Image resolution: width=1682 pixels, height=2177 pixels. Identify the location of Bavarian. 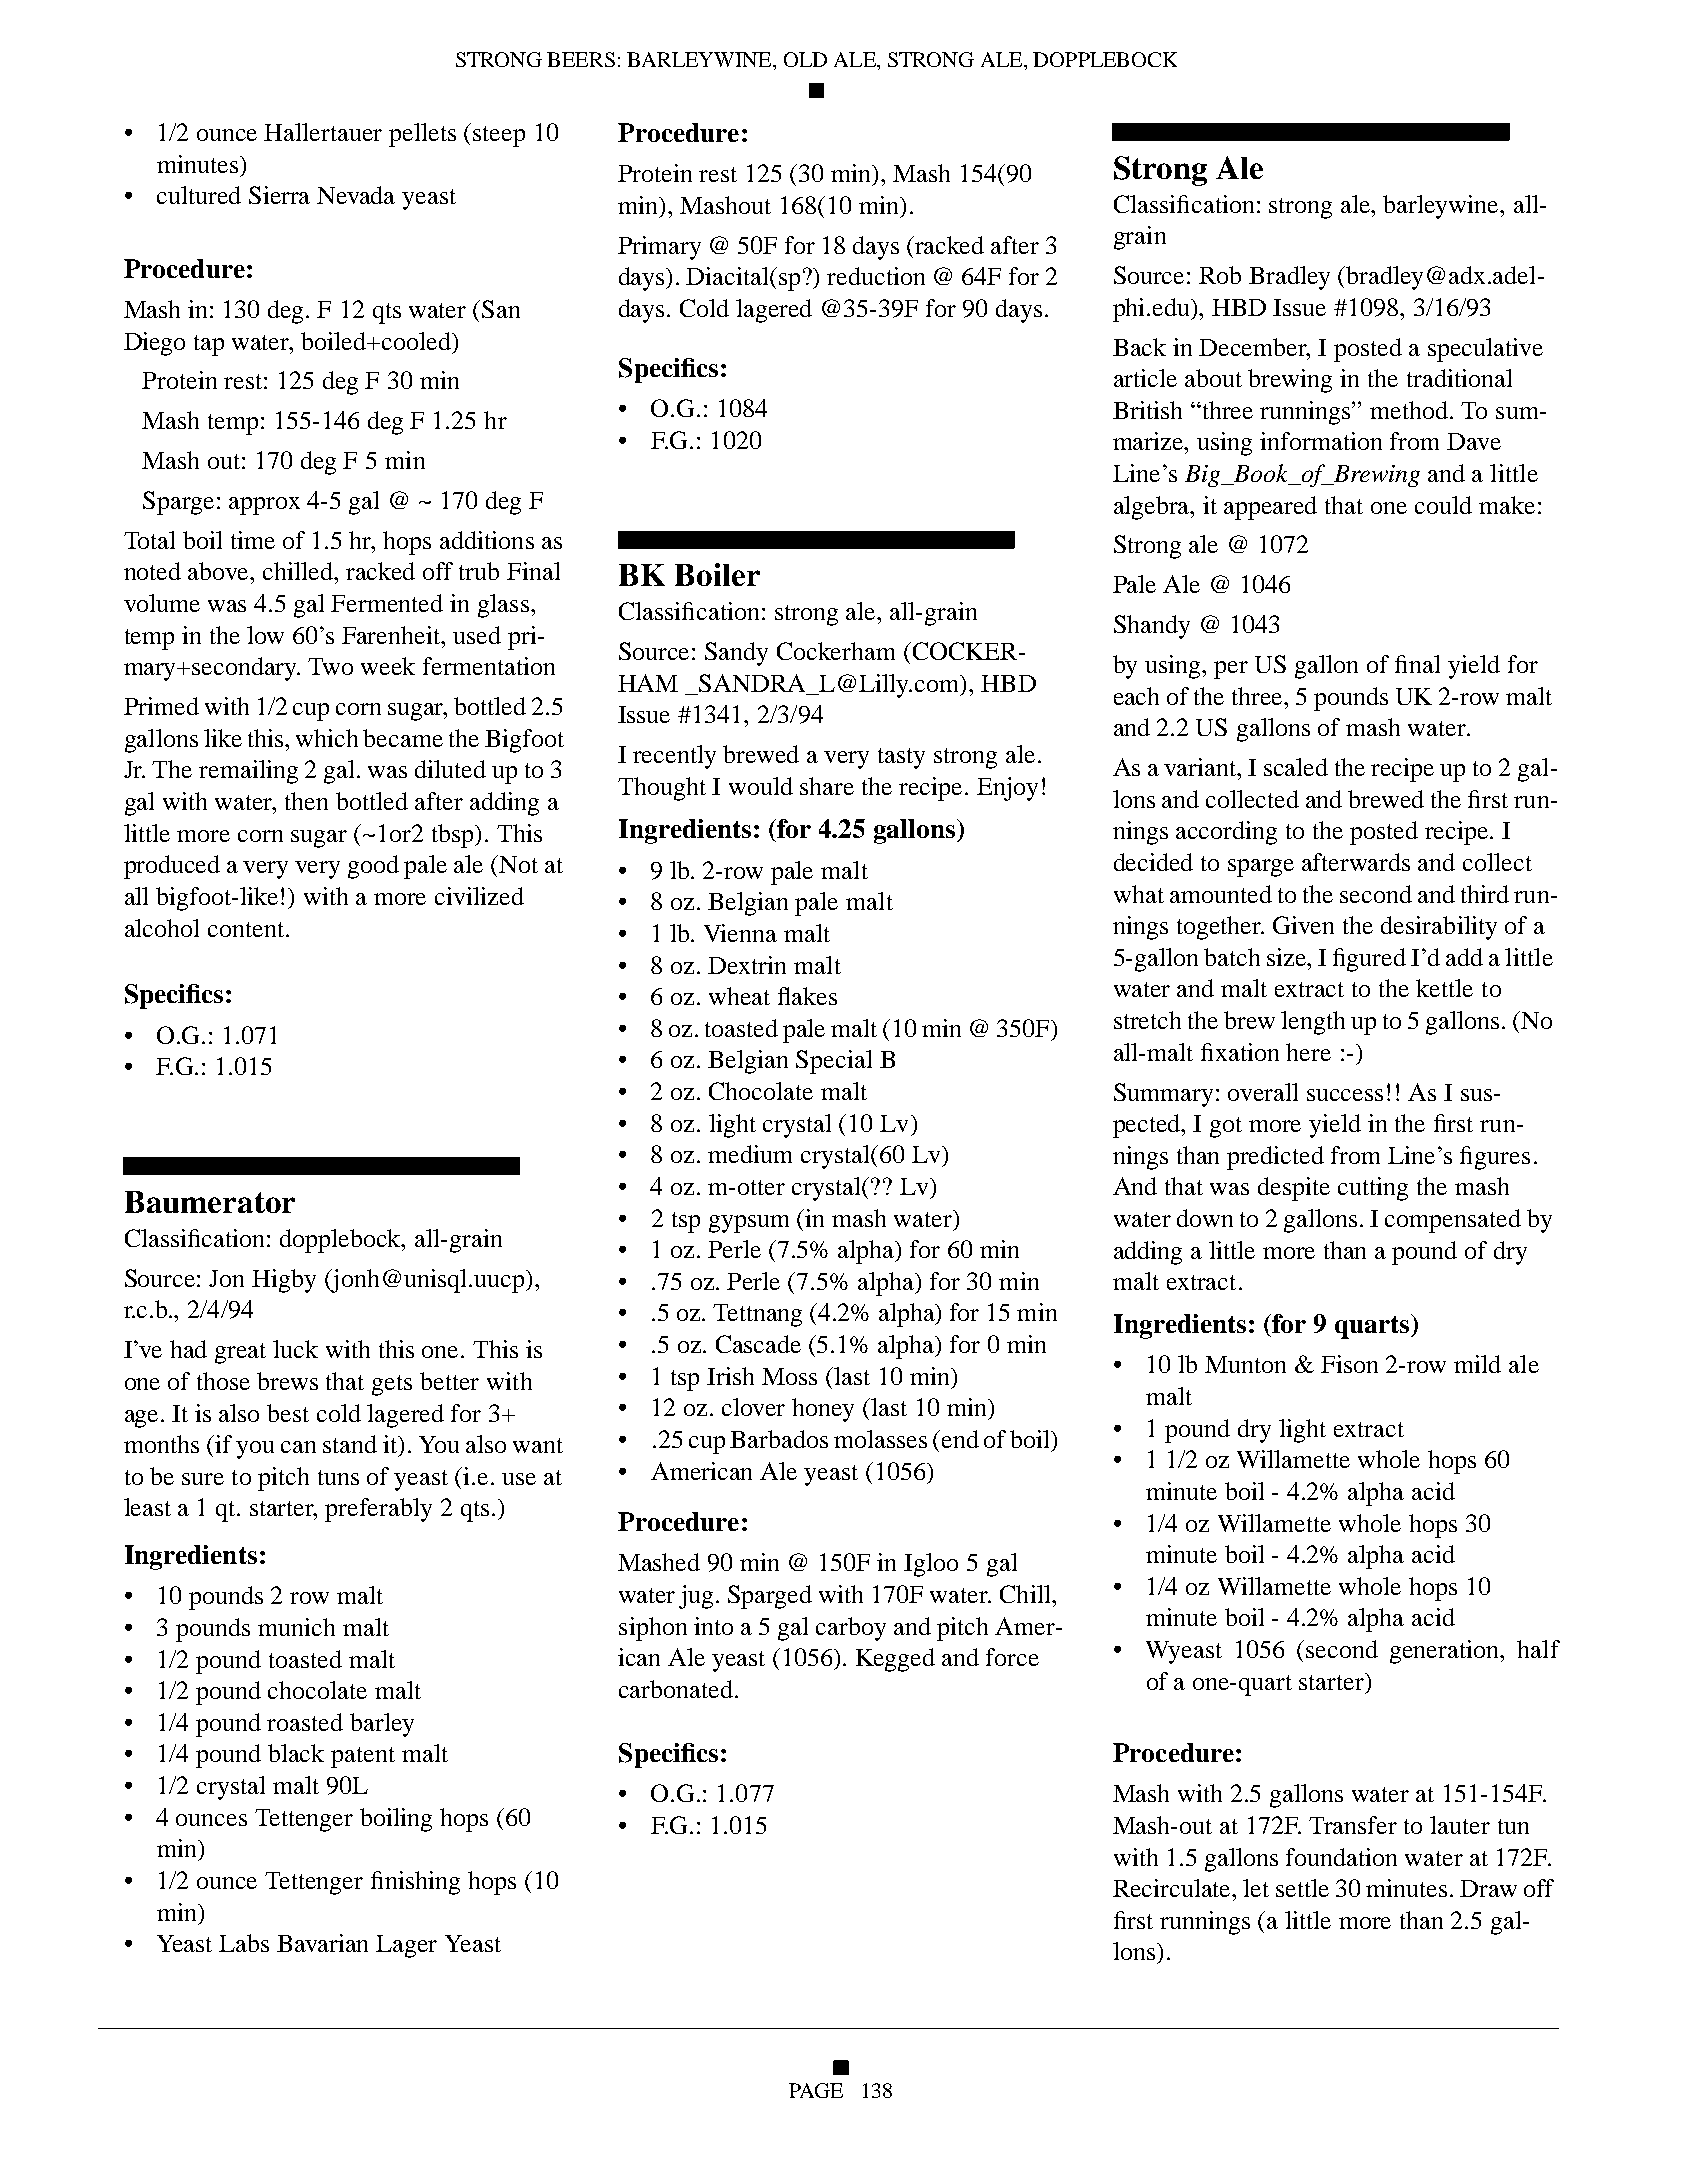
(322, 1943).
